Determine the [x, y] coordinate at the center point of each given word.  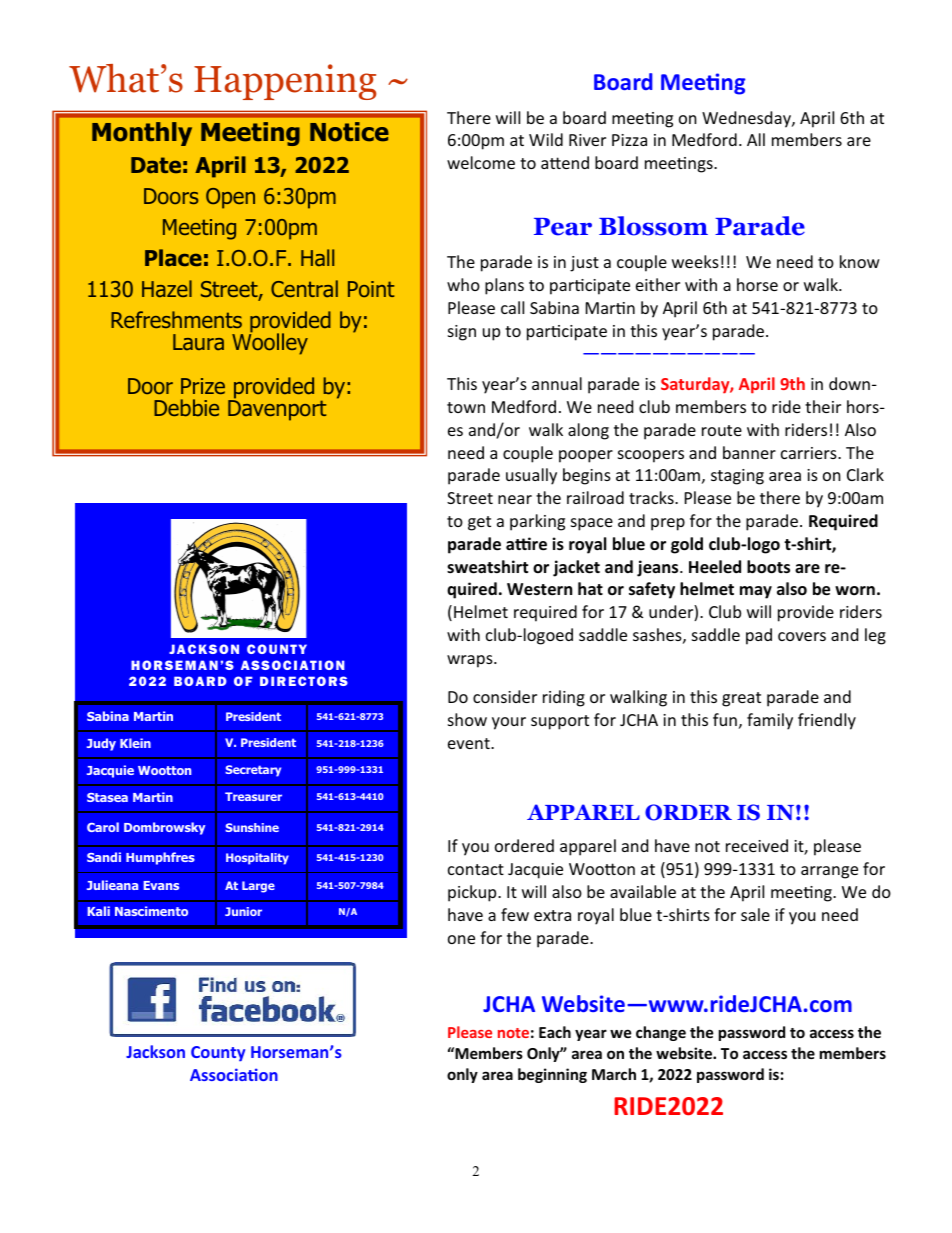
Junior [243, 911]
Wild [546, 139]
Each [555, 1032]
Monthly [142, 134]
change [661, 1033]
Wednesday [747, 119]
